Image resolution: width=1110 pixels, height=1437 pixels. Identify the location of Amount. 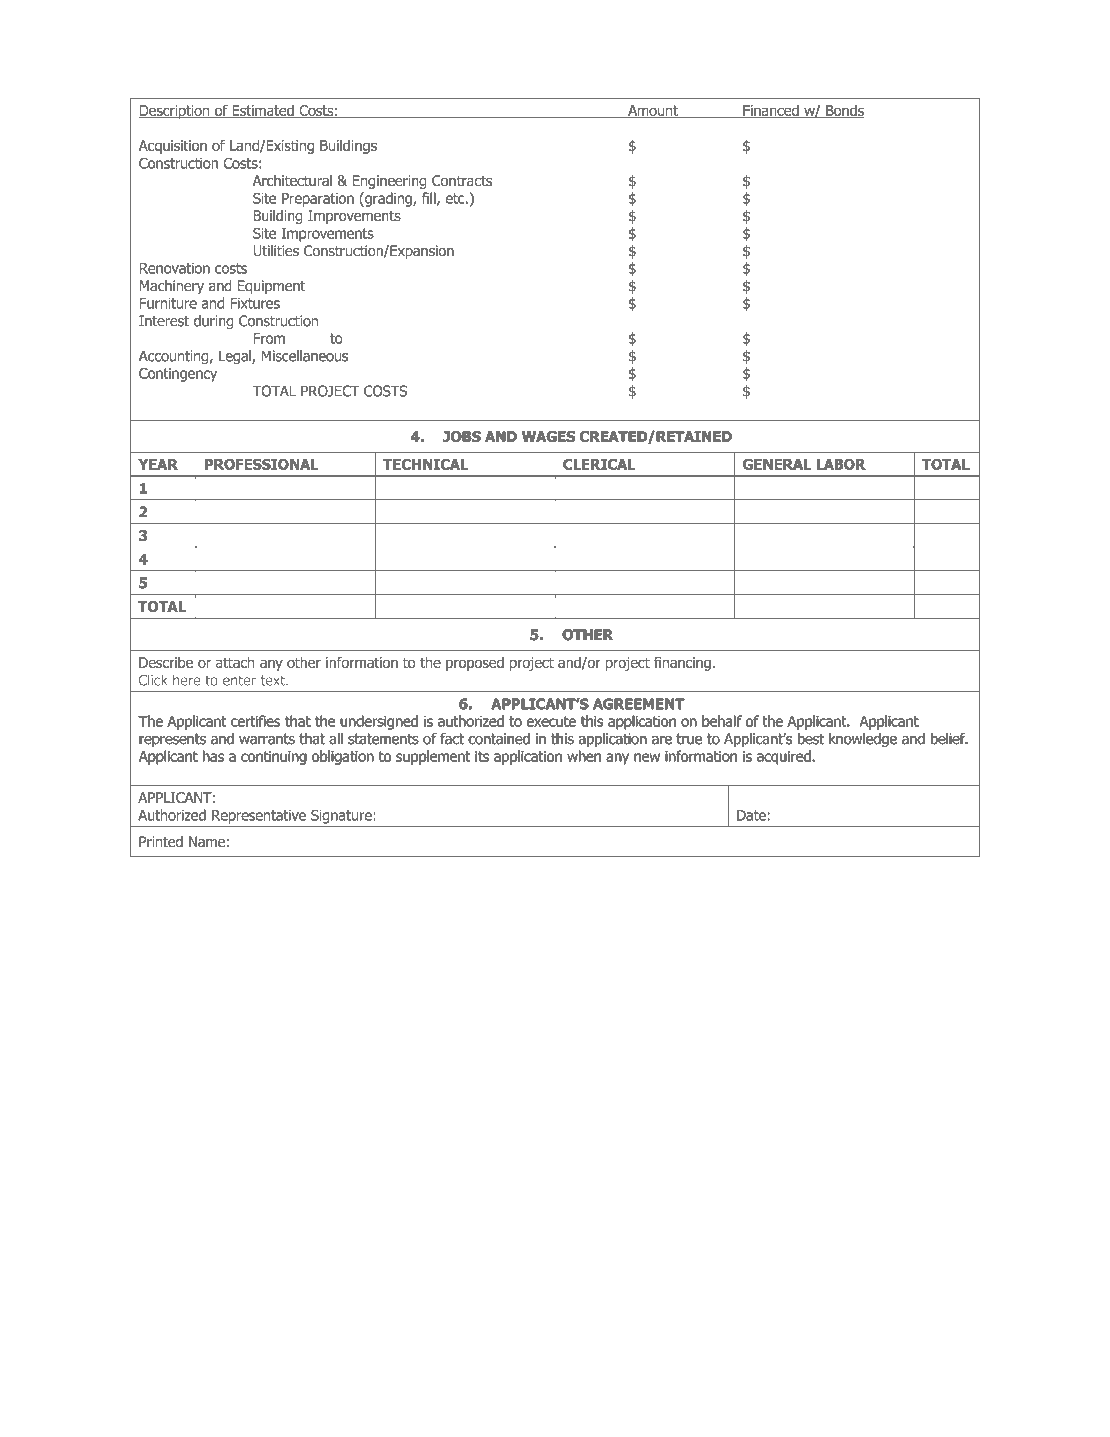
(653, 111).
